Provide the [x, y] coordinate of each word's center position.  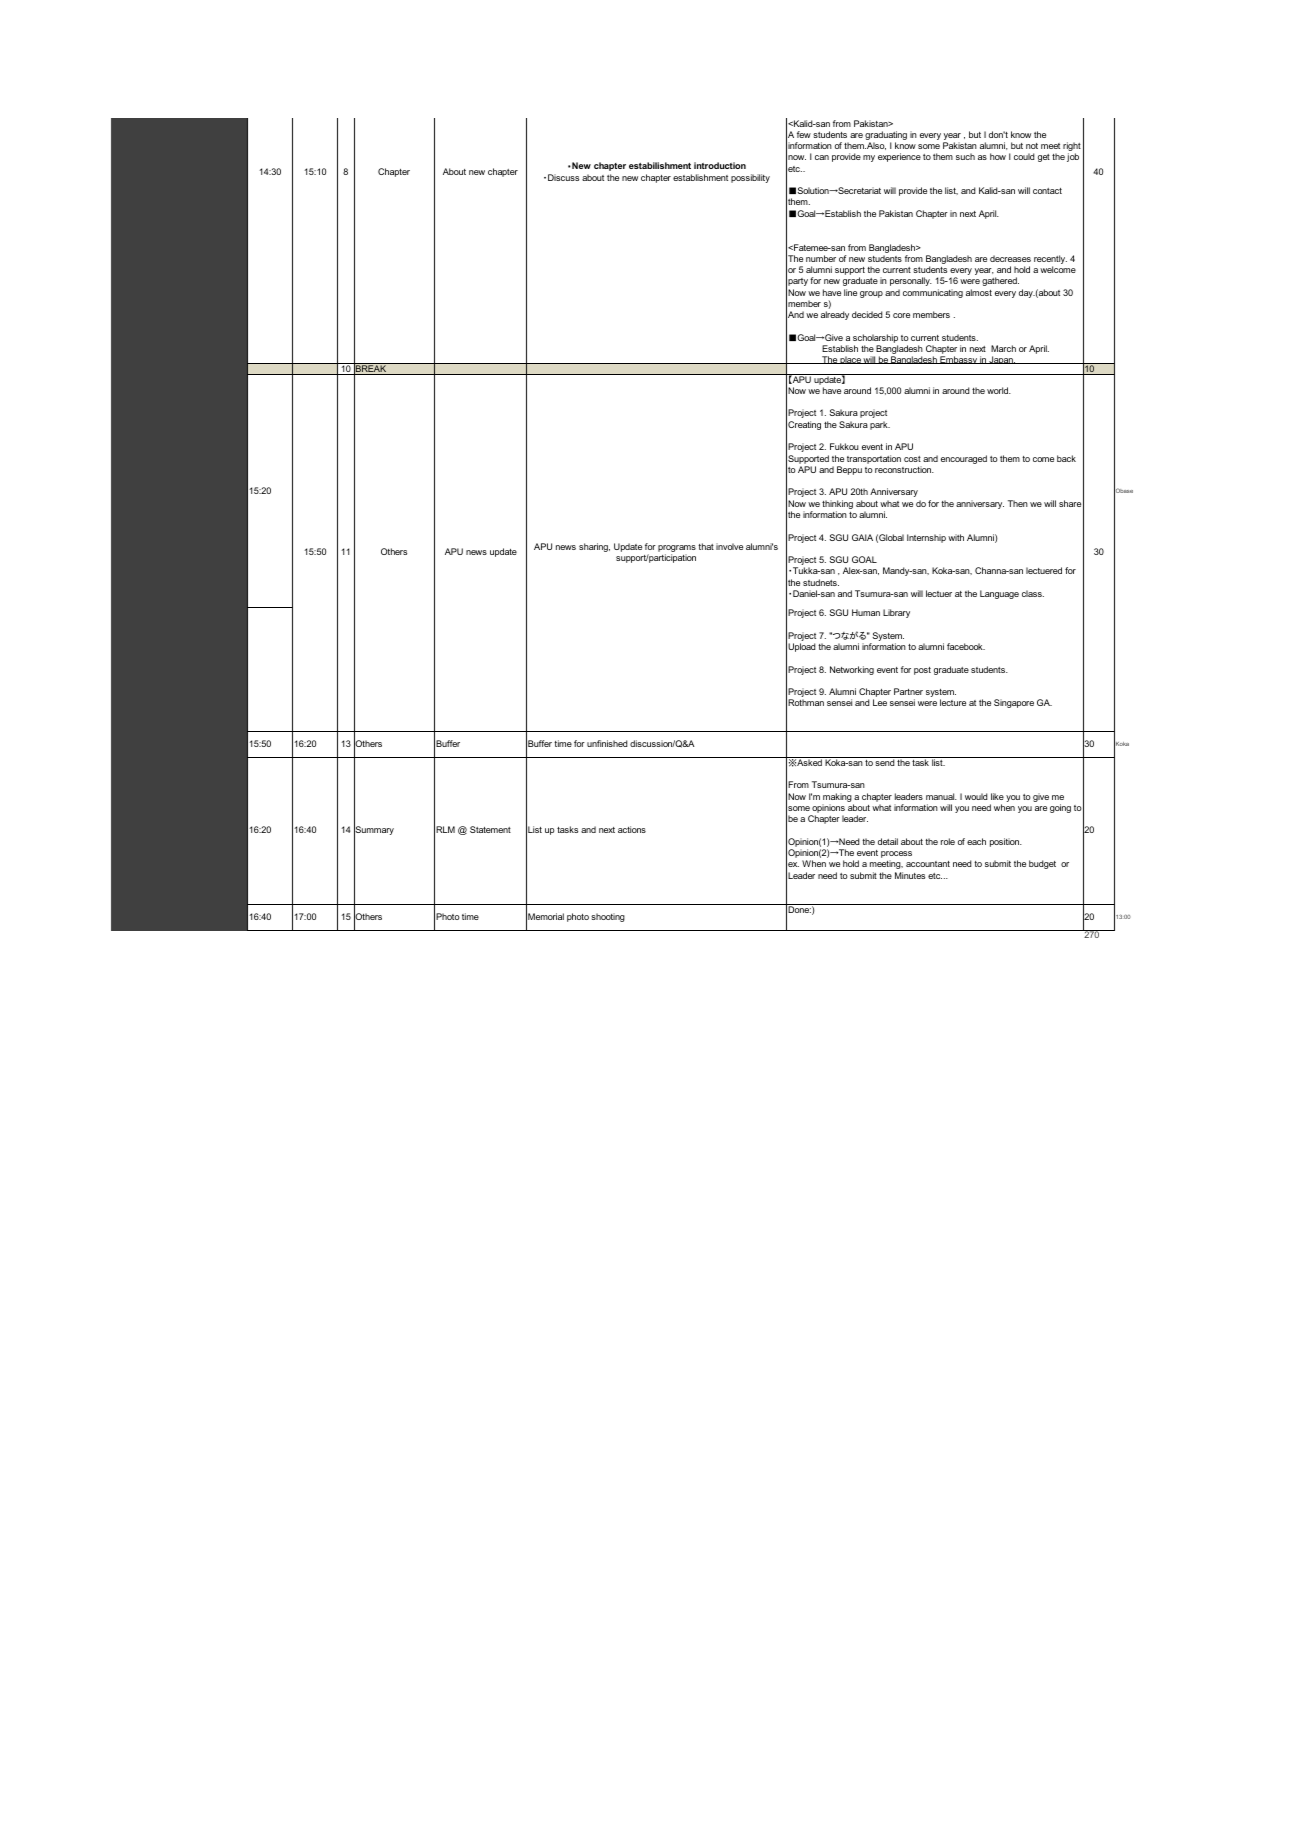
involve [729, 546]
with [956, 537]
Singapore [1014, 703]
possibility [750, 178]
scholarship [875, 340]
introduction [720, 165]
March [1003, 348]
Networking [852, 670]
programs [677, 548]
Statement [490, 829]
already [835, 315]
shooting [608, 917]
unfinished [607, 743]
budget [1042, 864]
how [998, 156]
